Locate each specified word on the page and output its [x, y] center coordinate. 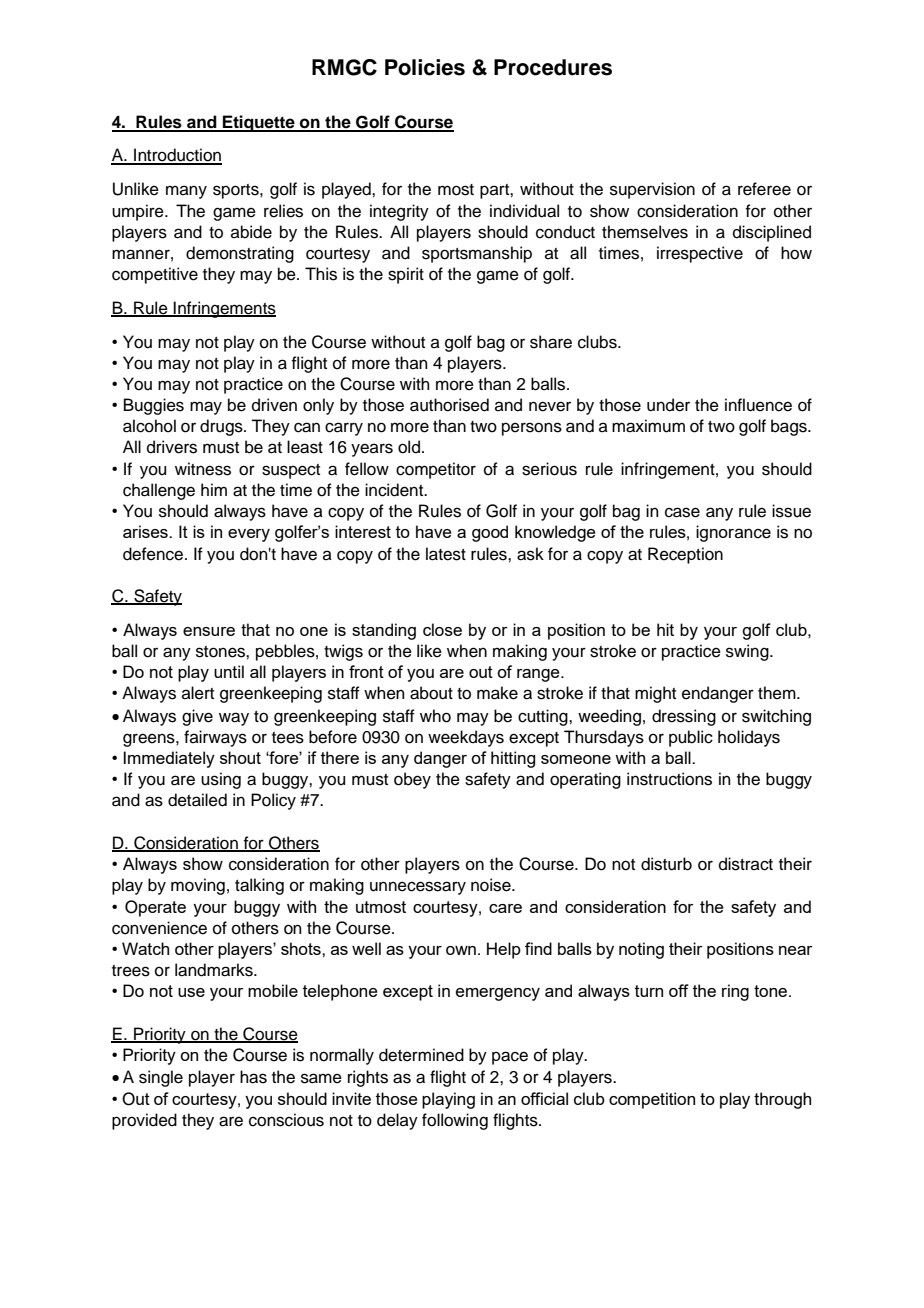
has [253, 1077]
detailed [197, 800]
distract [746, 864]
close [442, 629]
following [455, 1121]
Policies [425, 67]
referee [764, 189]
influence [758, 405]
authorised [449, 405]
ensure [209, 631]
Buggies [154, 406]
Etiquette [259, 123]
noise [492, 885]
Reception [685, 555]
